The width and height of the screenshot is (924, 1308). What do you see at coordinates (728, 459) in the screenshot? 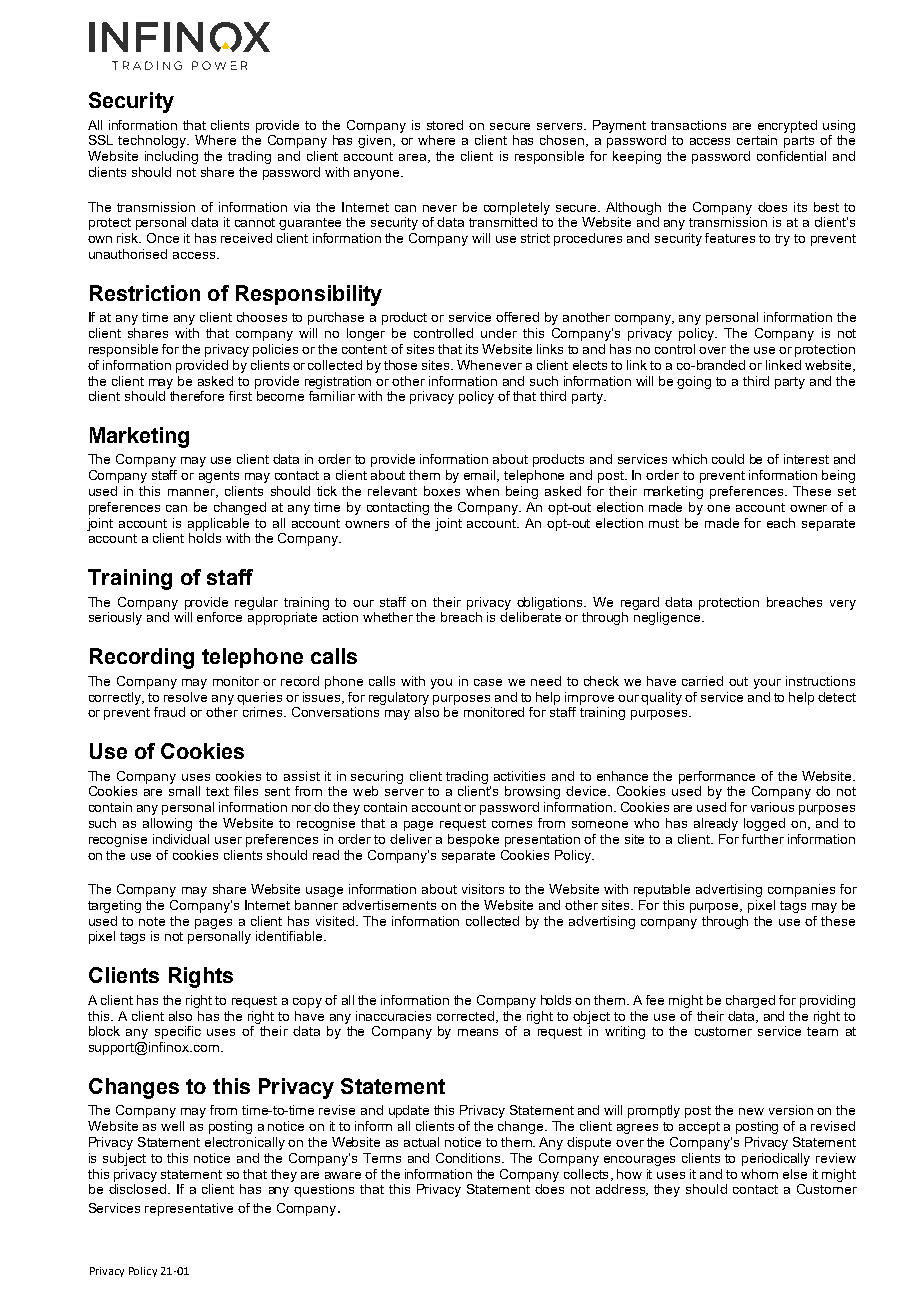
I see `could` at bounding box center [728, 459].
